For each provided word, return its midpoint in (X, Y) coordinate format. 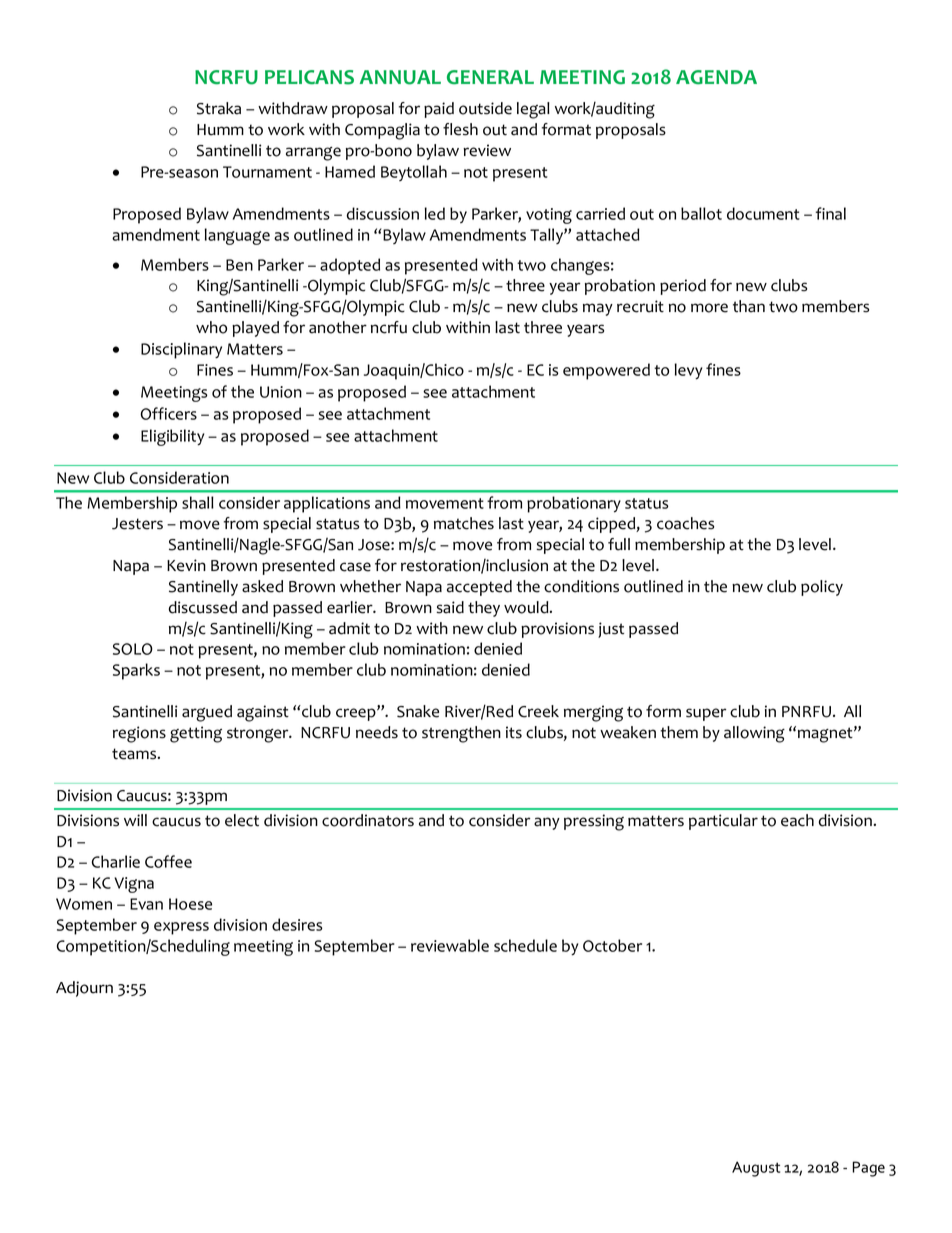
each (797, 820)
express (181, 928)
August (756, 1169)
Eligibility (172, 437)
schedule (525, 945)
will (135, 820)
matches (464, 523)
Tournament (267, 172)
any (547, 823)
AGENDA (716, 77)
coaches (685, 523)
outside (485, 108)
